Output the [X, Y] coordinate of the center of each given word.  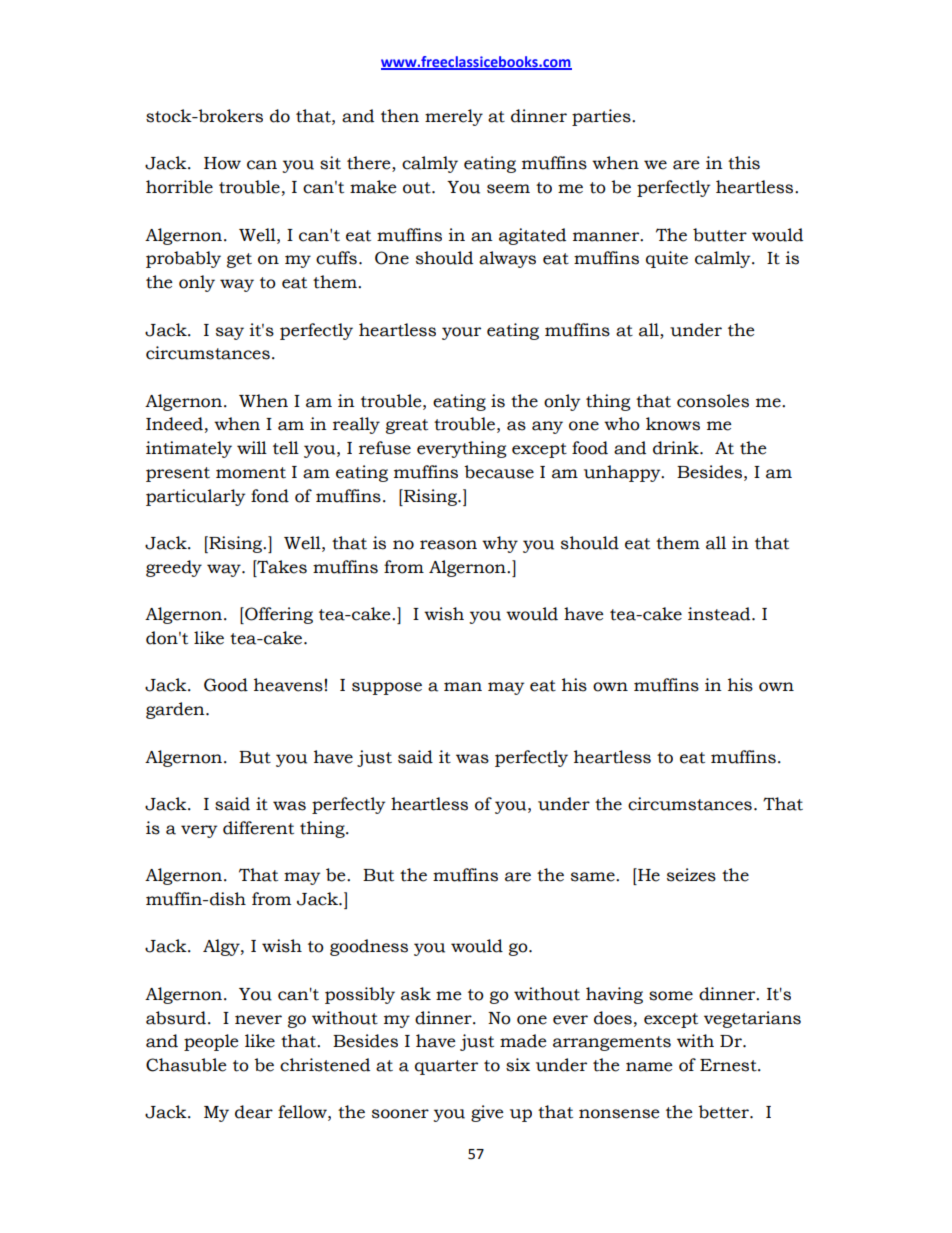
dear [254, 1112]
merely [454, 117]
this [744, 163]
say [230, 333]
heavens [288, 685]
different [258, 828]
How [222, 163]
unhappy [623, 473]
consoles [713, 401]
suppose [387, 688]
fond [270, 496]
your [461, 333]
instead [720, 614]
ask [416, 994]
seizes [691, 875]
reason [448, 545]
